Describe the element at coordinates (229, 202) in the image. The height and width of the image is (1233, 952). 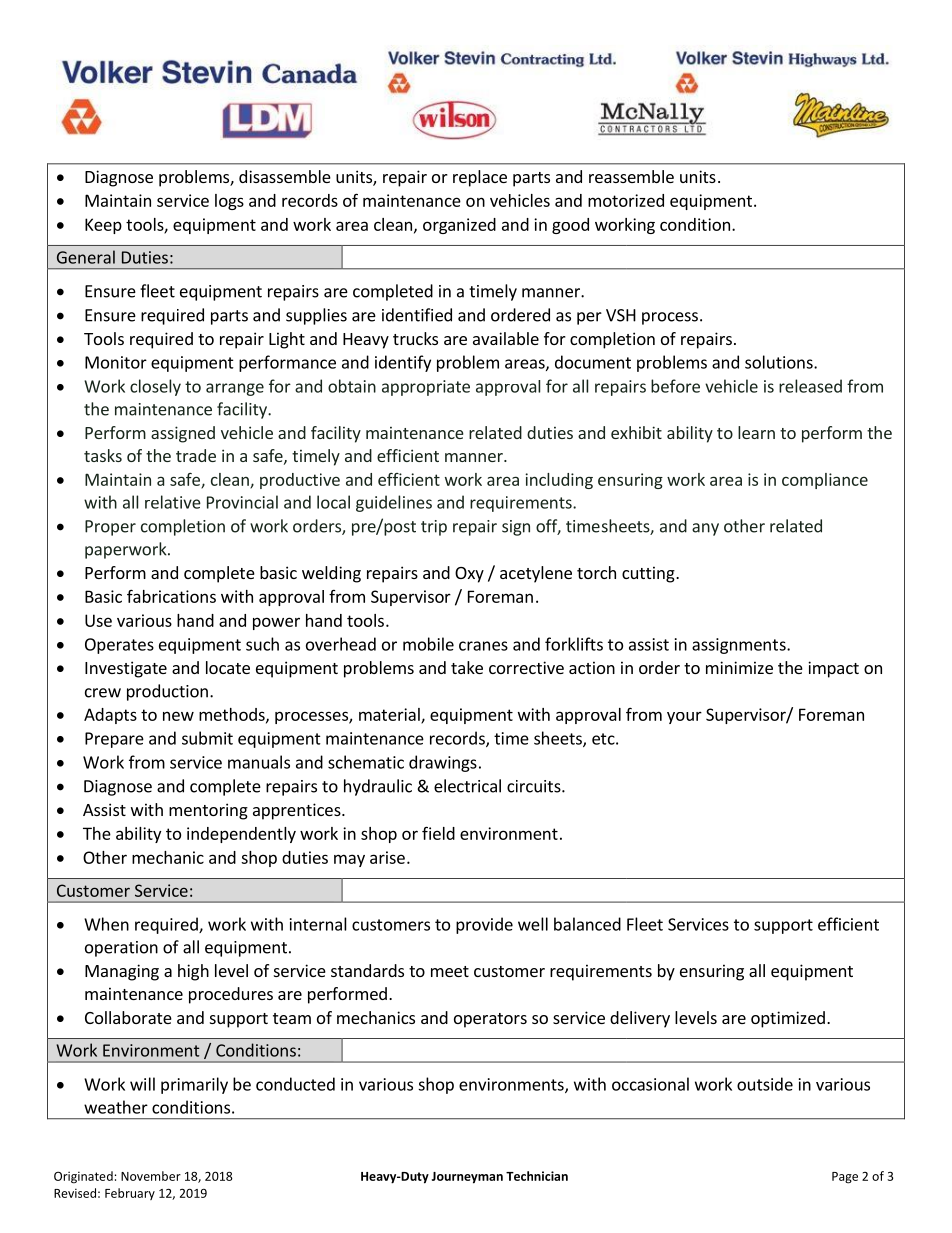
I see `logs` at that location.
